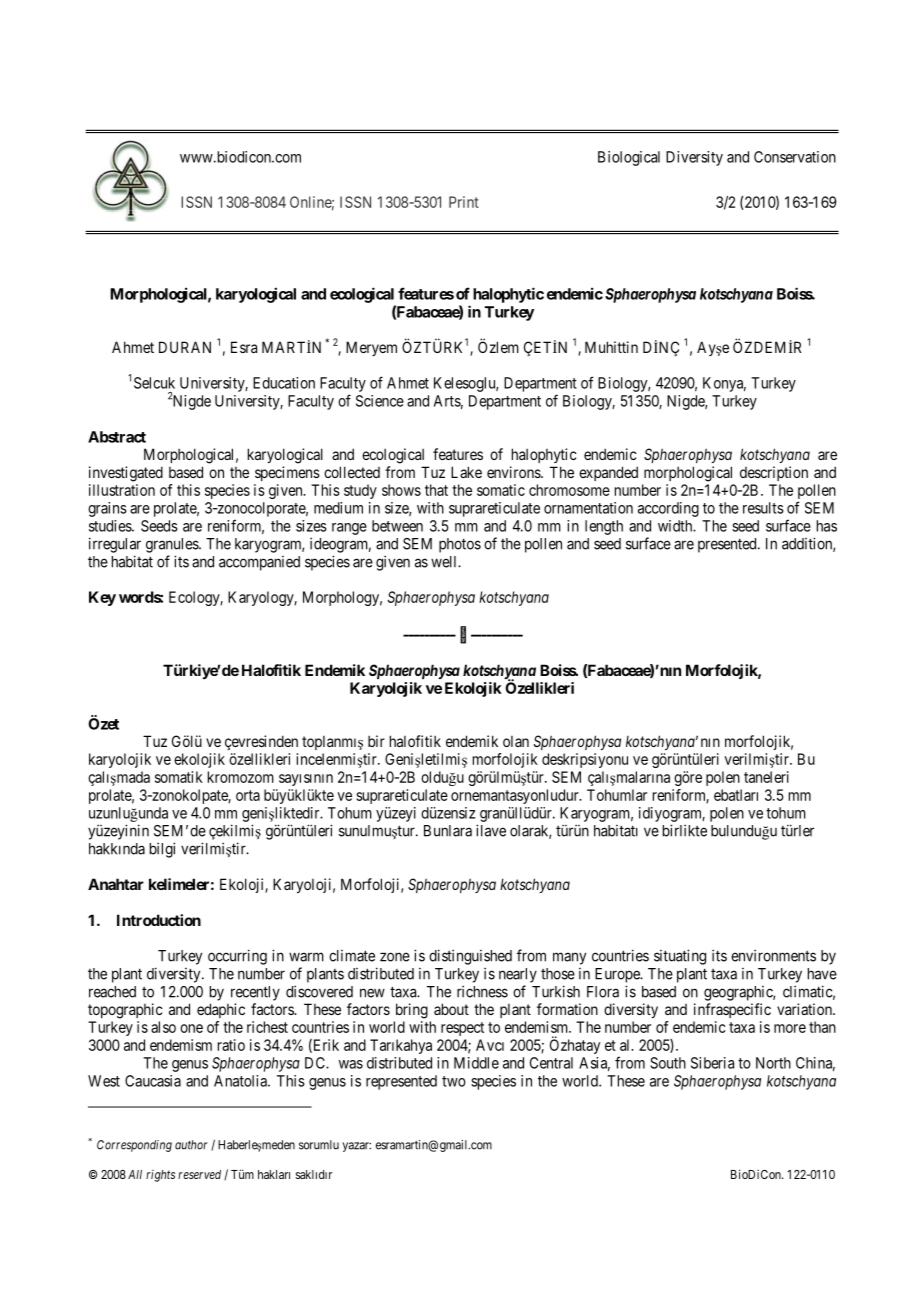 This screenshot has height=1308, width=924. I want to click on DURAN, so click(185, 347).
